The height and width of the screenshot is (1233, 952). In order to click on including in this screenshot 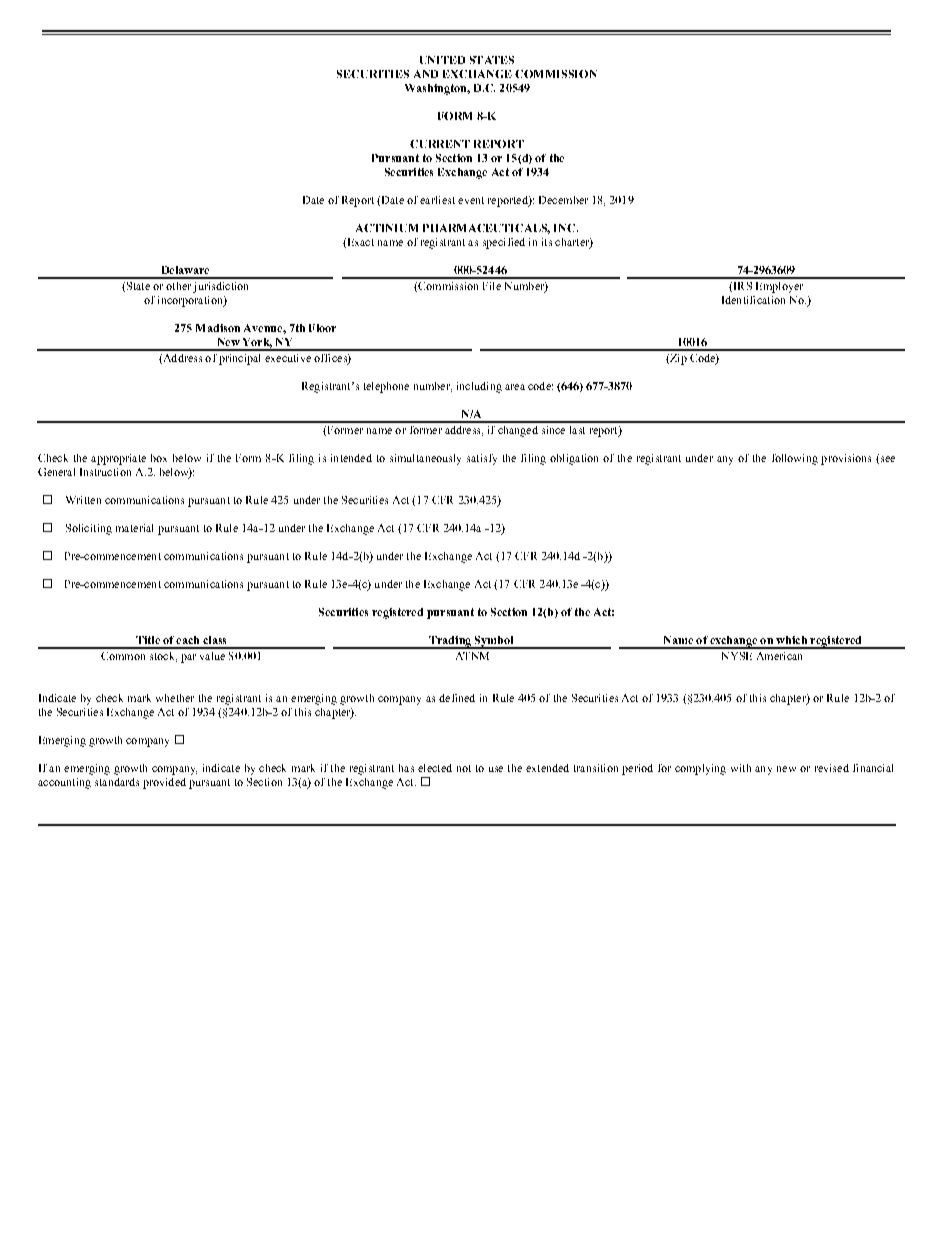, I will do `click(479, 387)`.
